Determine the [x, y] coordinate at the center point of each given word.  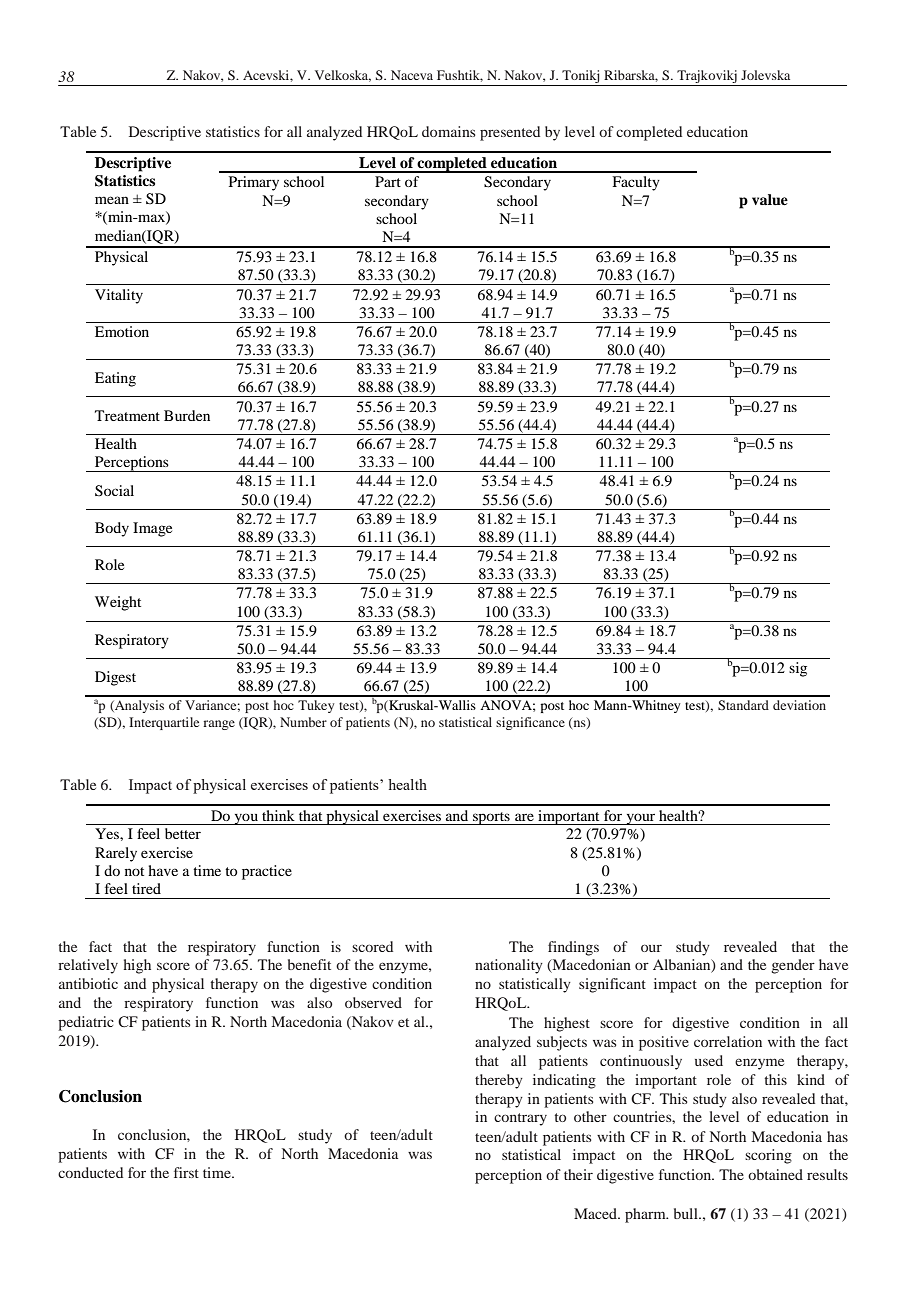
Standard [743, 705]
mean [112, 200]
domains [449, 131]
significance [530, 723]
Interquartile [164, 723]
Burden [187, 415]
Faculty [636, 183]
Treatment [127, 415]
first [186, 1172]
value [770, 200]
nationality [509, 966]
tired [146, 888]
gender [793, 966]
